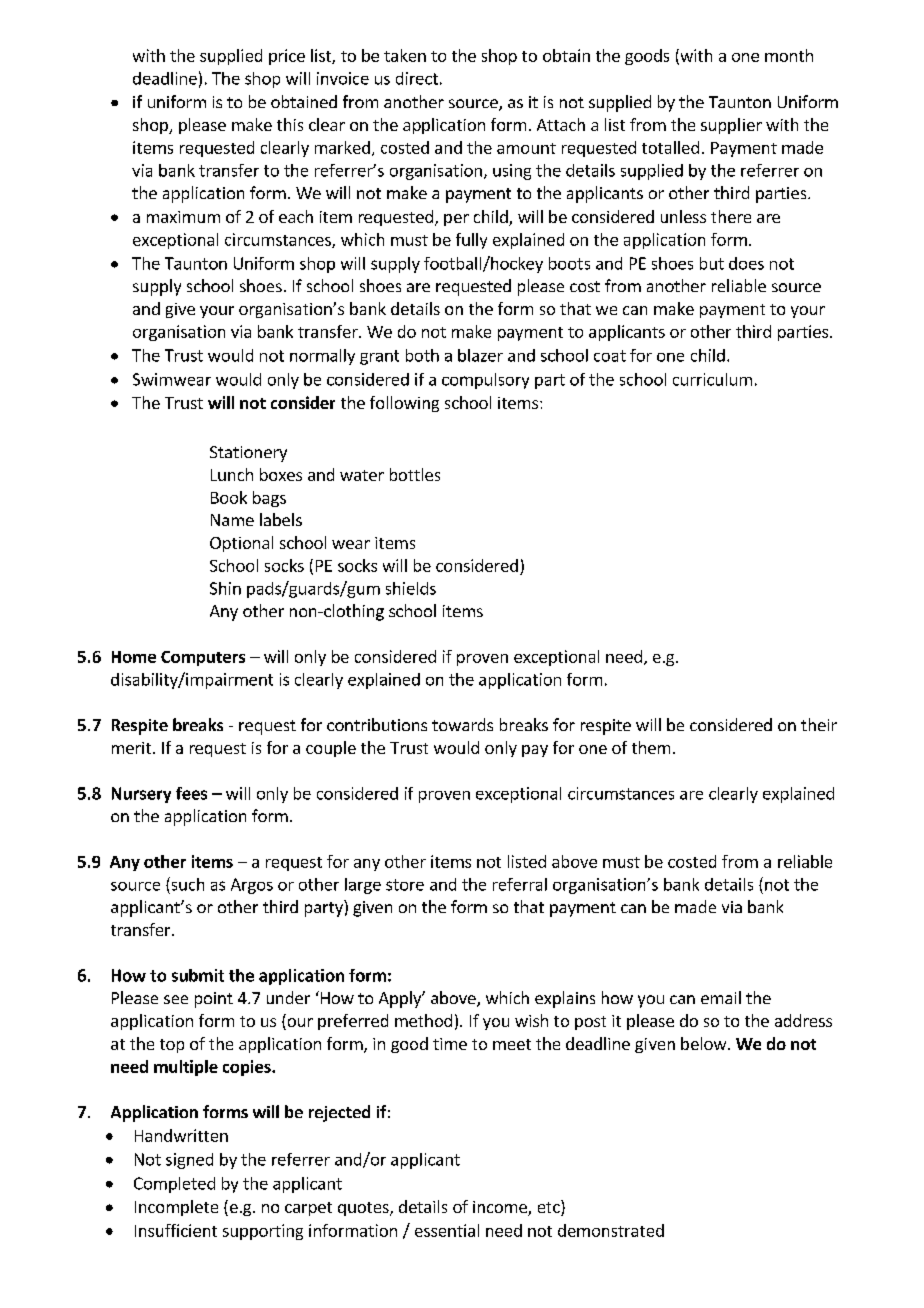  What do you see at coordinates (411, 588) in the screenshot?
I see `shields` at bounding box center [411, 588].
